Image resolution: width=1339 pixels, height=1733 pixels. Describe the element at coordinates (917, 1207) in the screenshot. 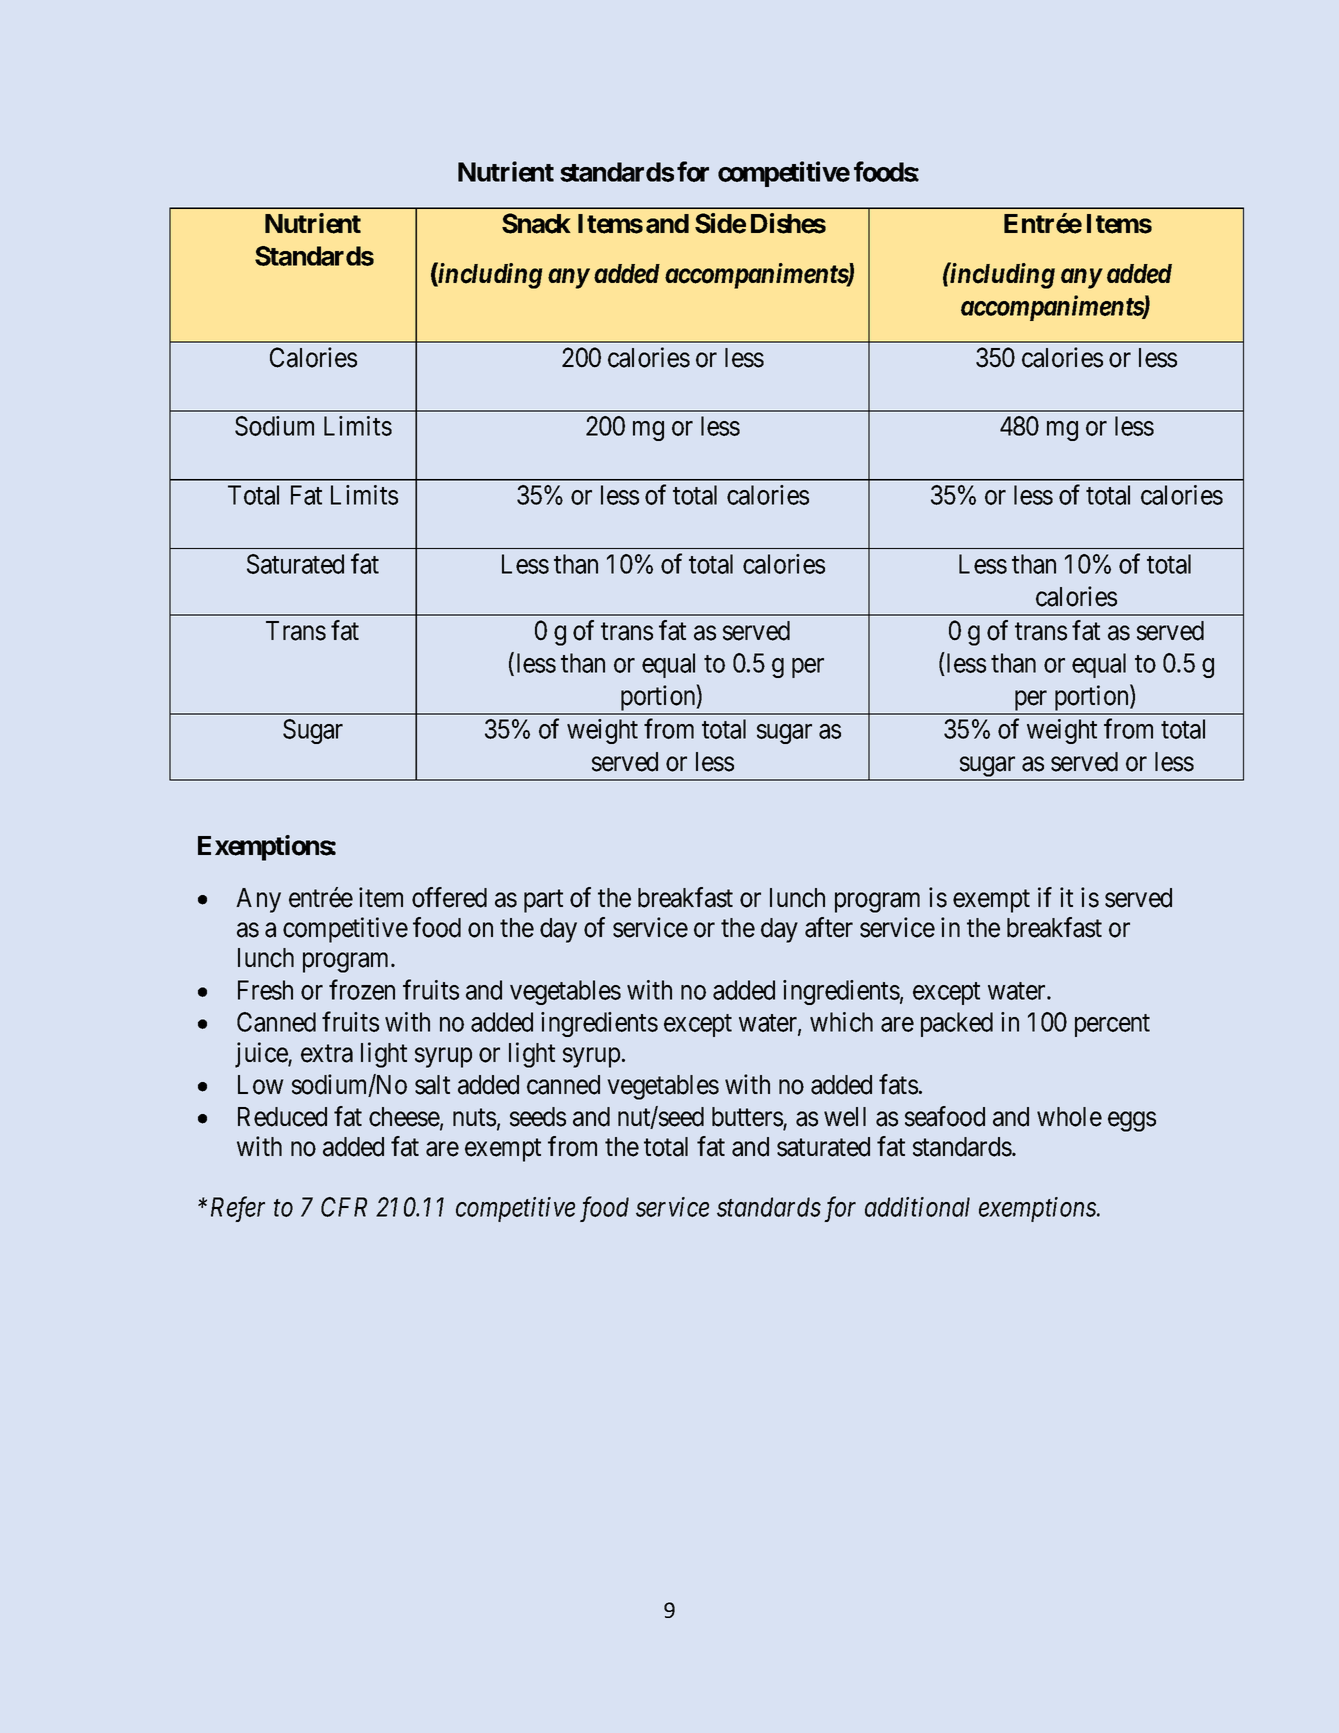

I see `additional` at that location.
